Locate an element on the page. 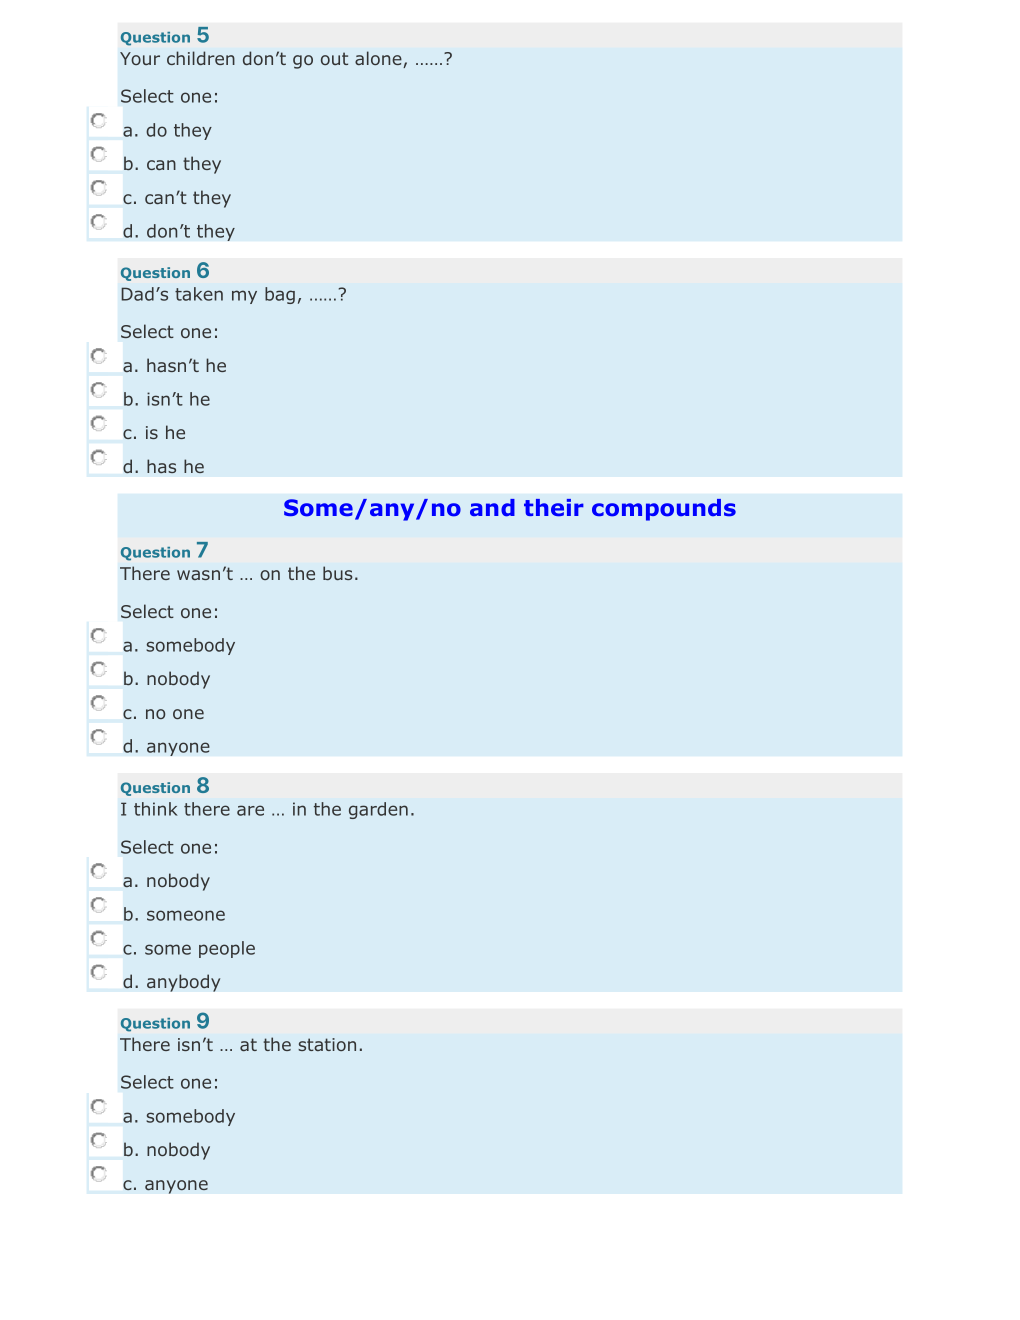 This page has width=1020, height=1320. people is located at coordinates (227, 949).
